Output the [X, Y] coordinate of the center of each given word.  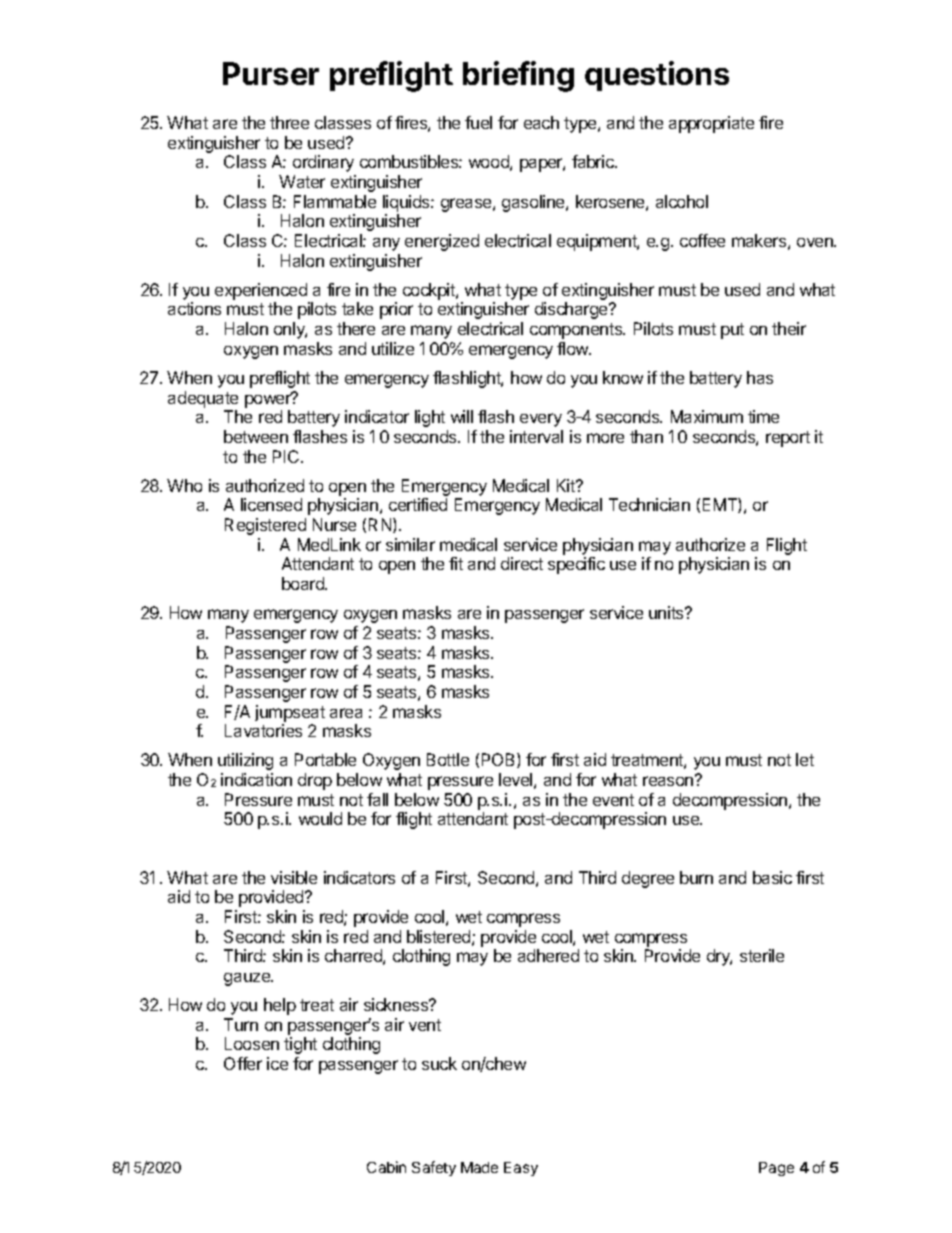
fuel [478, 122]
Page [776, 1169]
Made [479, 1167]
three [289, 122]
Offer [243, 1063]
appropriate [711, 124]
